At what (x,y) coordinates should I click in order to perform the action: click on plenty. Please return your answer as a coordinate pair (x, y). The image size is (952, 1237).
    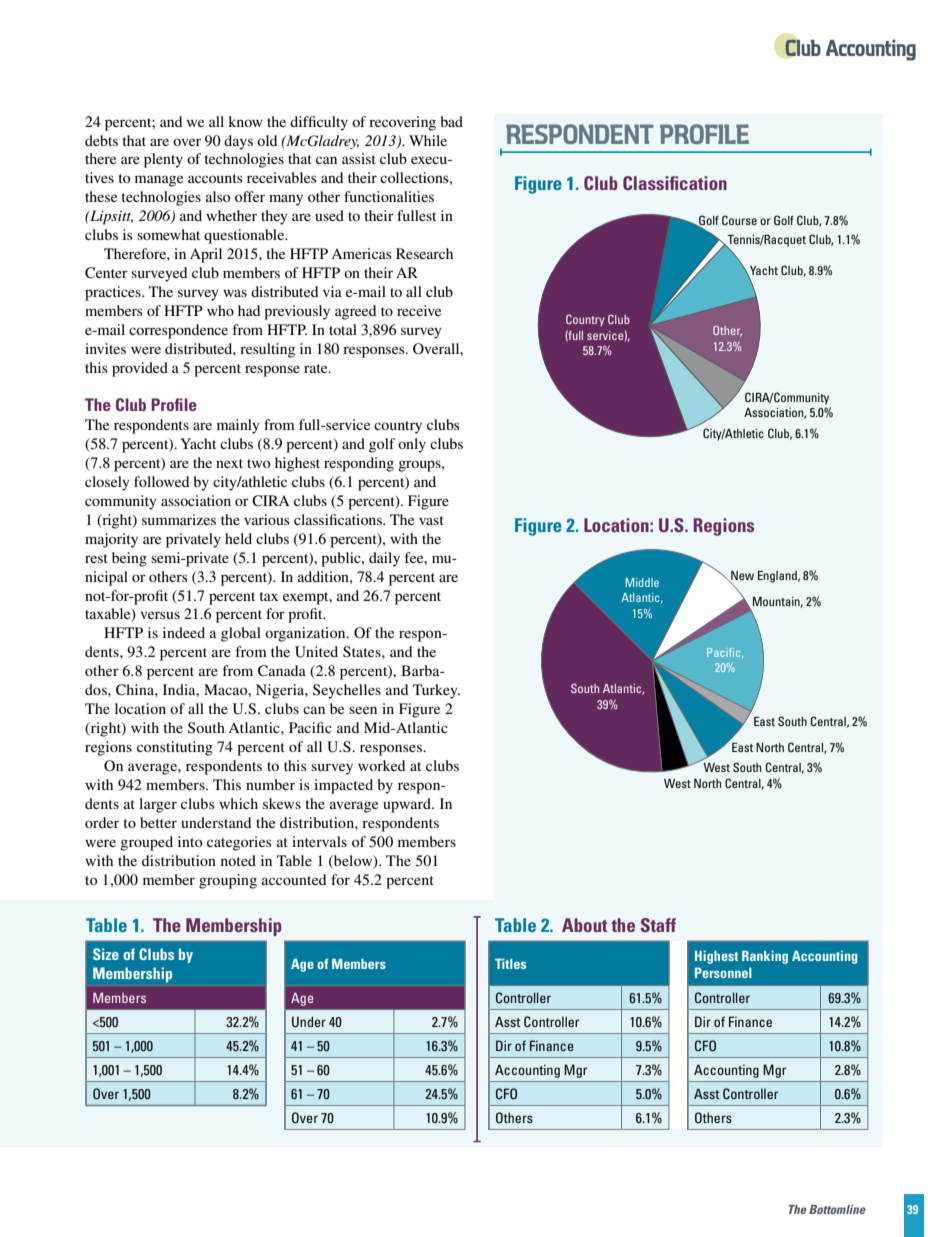
    Looking at the image, I should click on (163, 160).
